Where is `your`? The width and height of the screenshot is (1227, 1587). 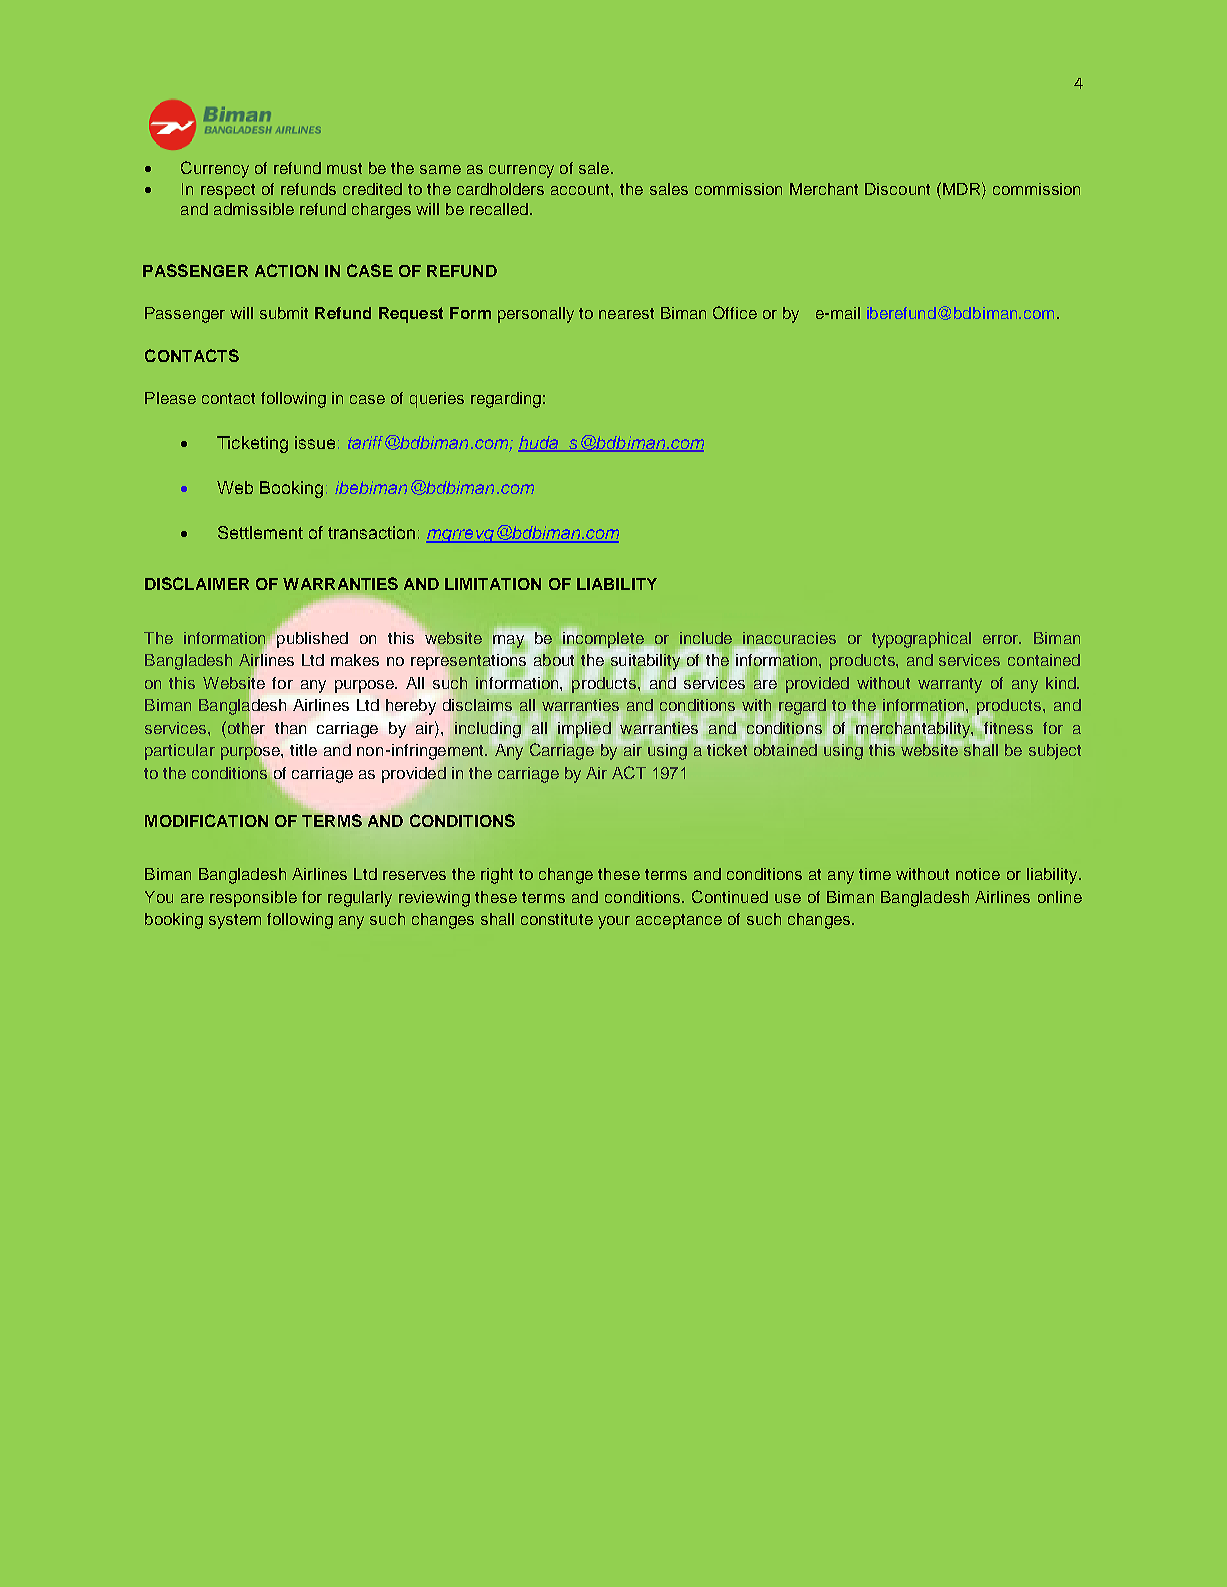
your is located at coordinates (614, 922).
